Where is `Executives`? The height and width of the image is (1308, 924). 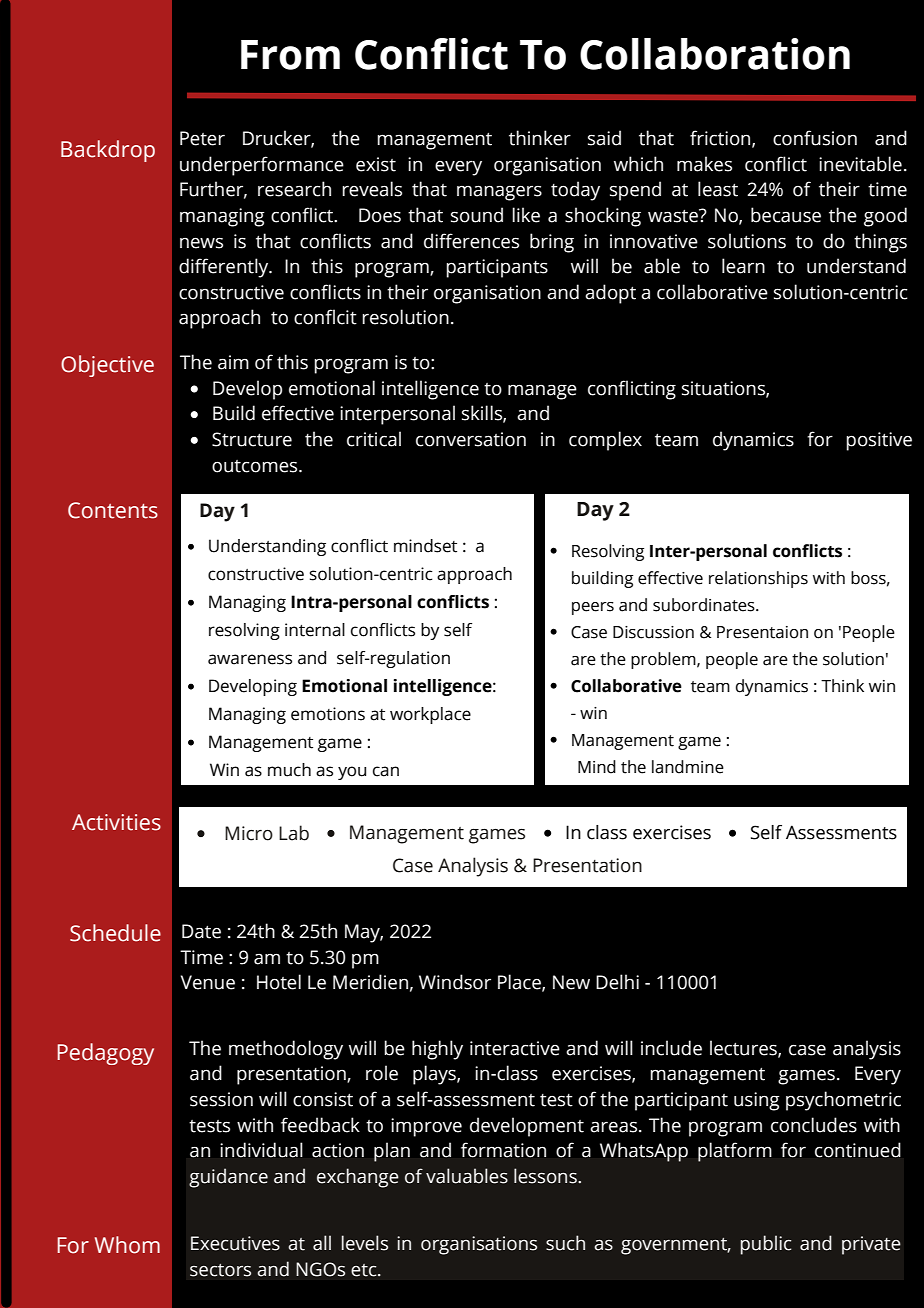 Executives is located at coordinates (235, 1243).
